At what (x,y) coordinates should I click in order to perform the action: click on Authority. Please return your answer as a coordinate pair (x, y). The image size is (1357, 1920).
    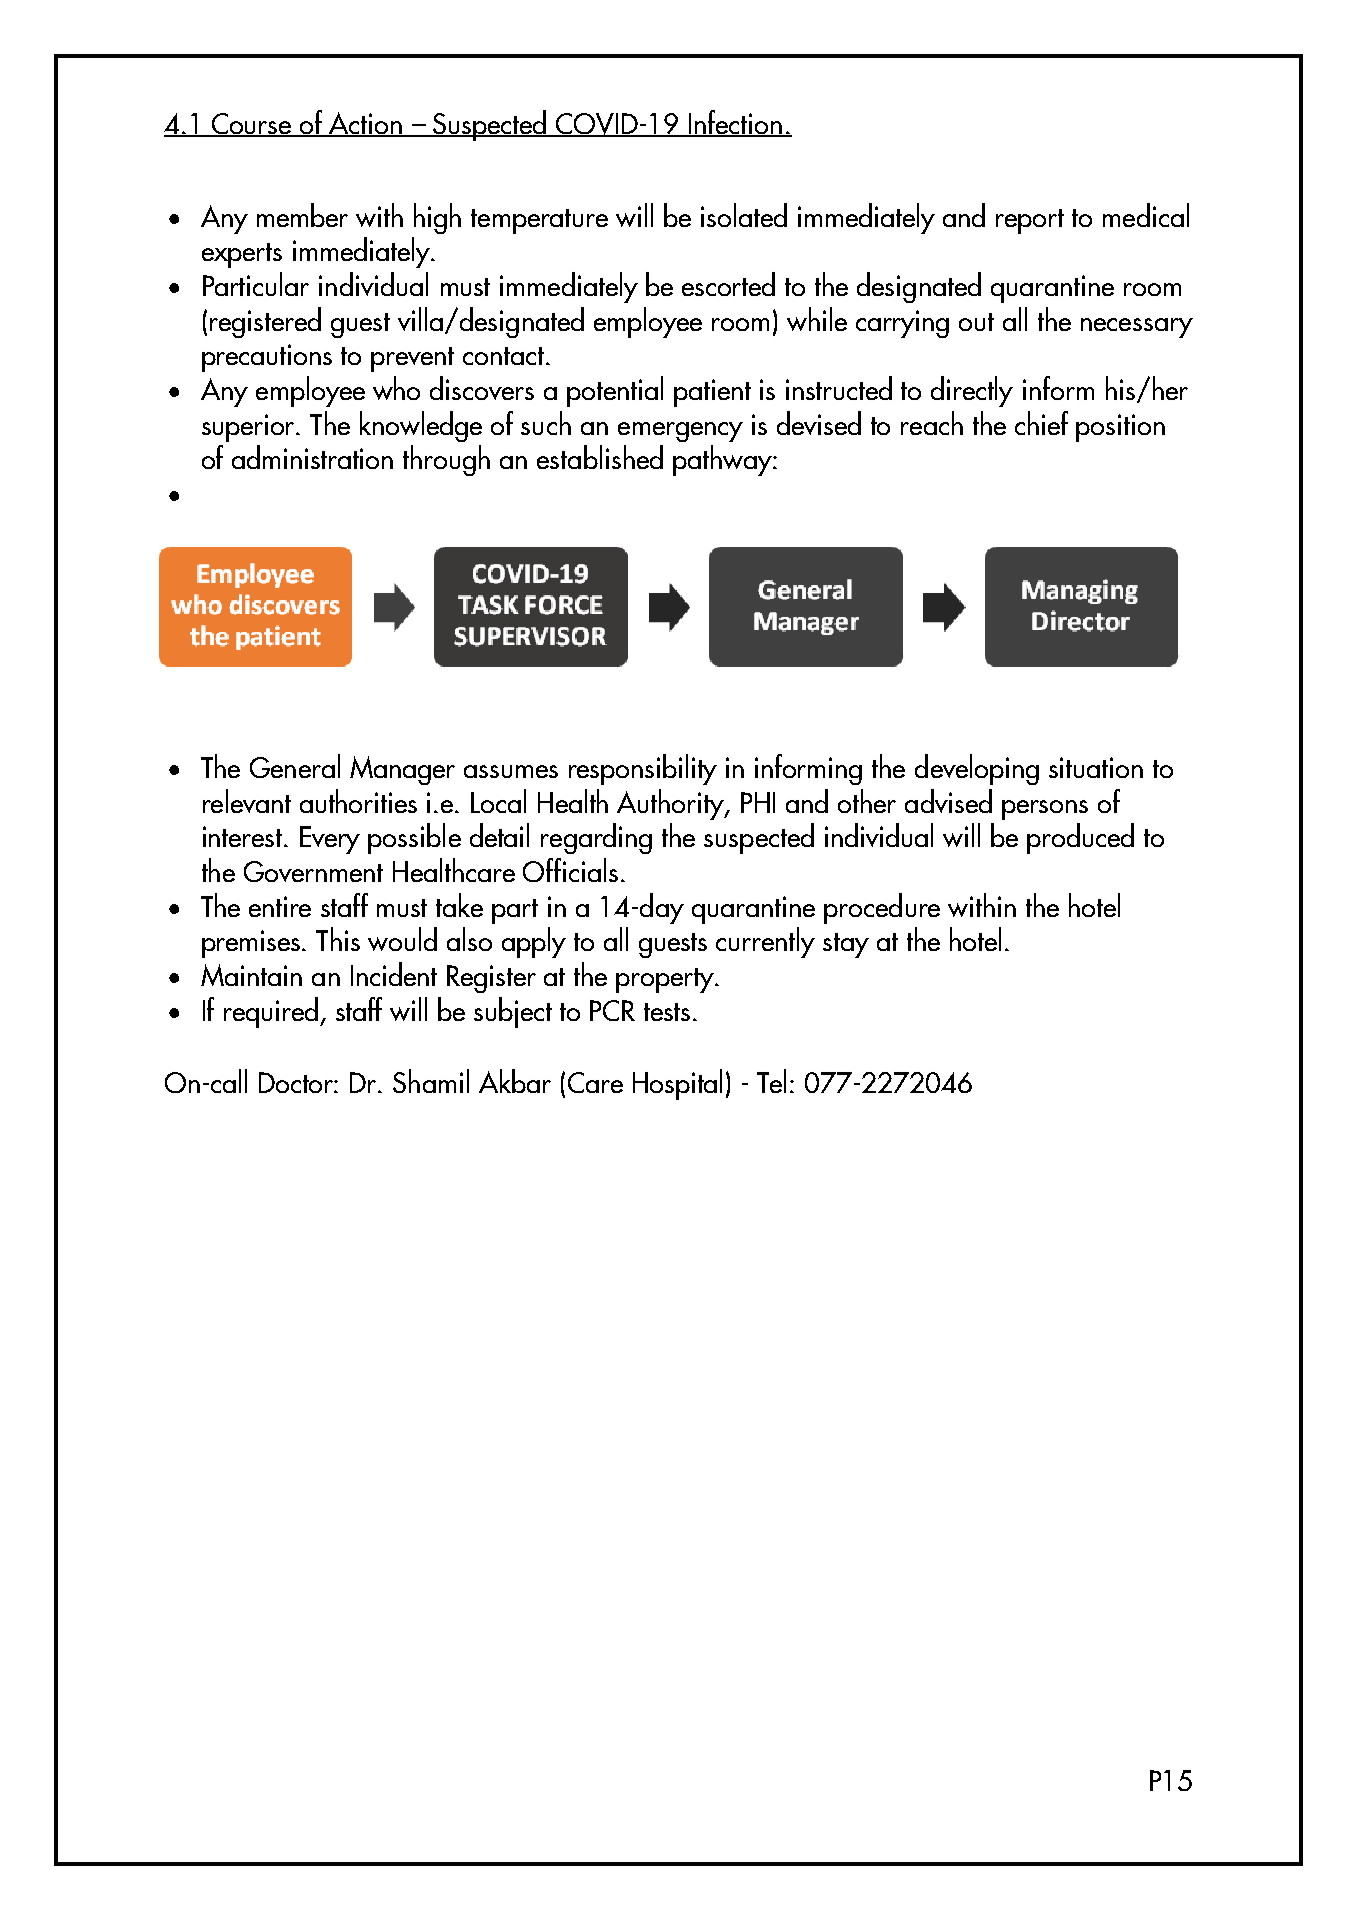
    Looking at the image, I should click on (671, 804).
